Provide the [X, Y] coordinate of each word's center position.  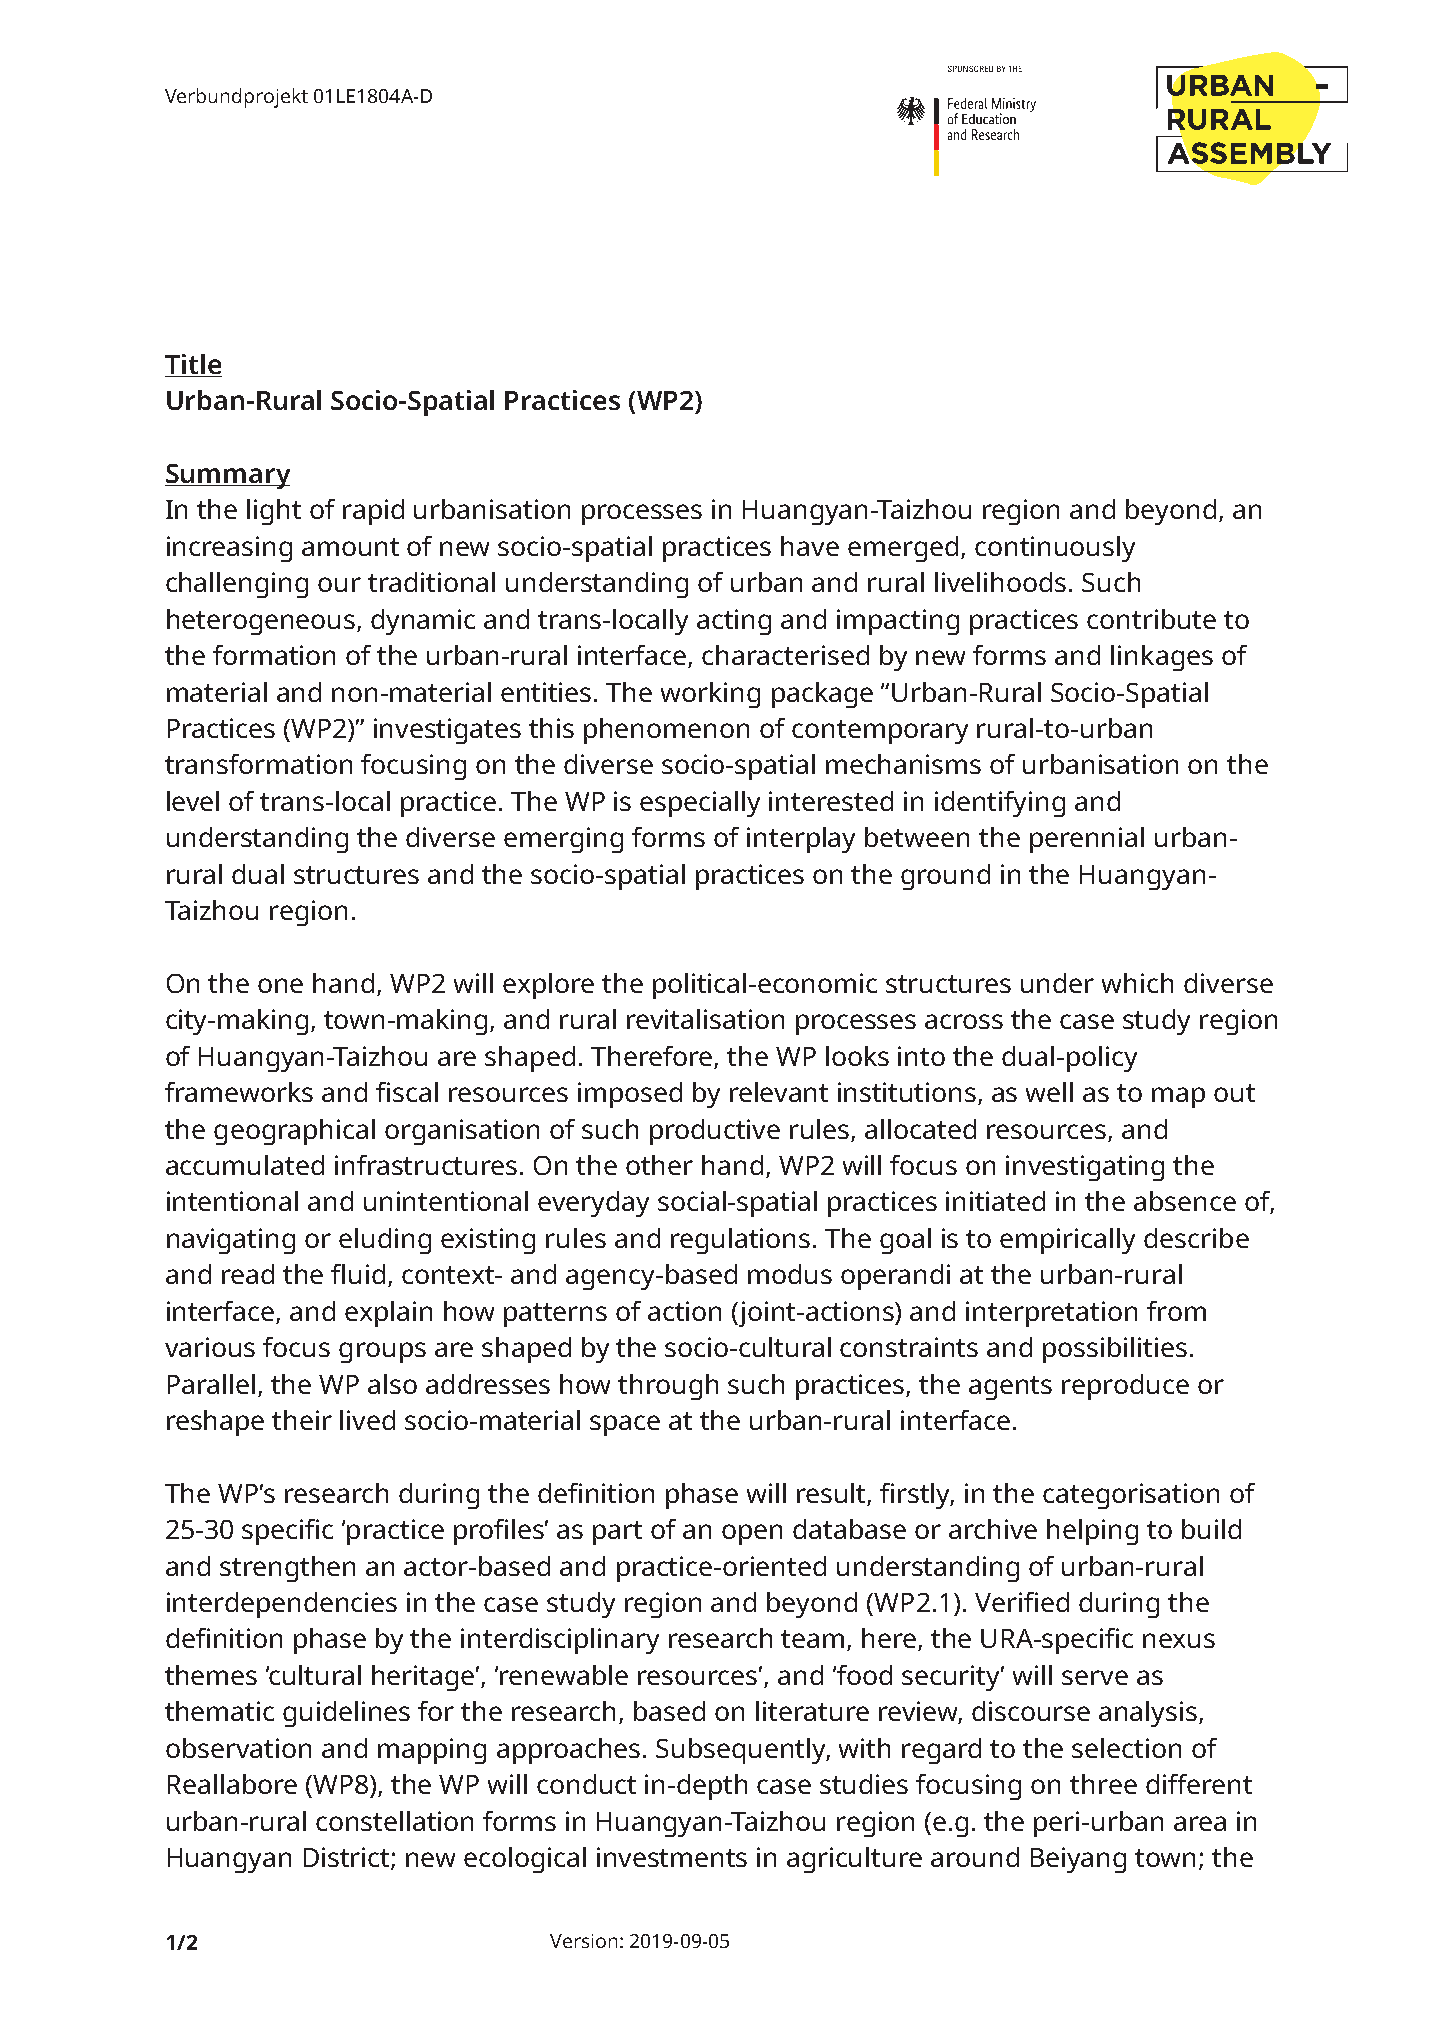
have [810, 546]
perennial [1087, 840]
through [668, 1387]
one [280, 985]
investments [672, 1857]
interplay [801, 840]
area [1200, 1823]
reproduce [1125, 1387]
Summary [227, 476]
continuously [1055, 549]
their [302, 1420]
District [348, 1858]
